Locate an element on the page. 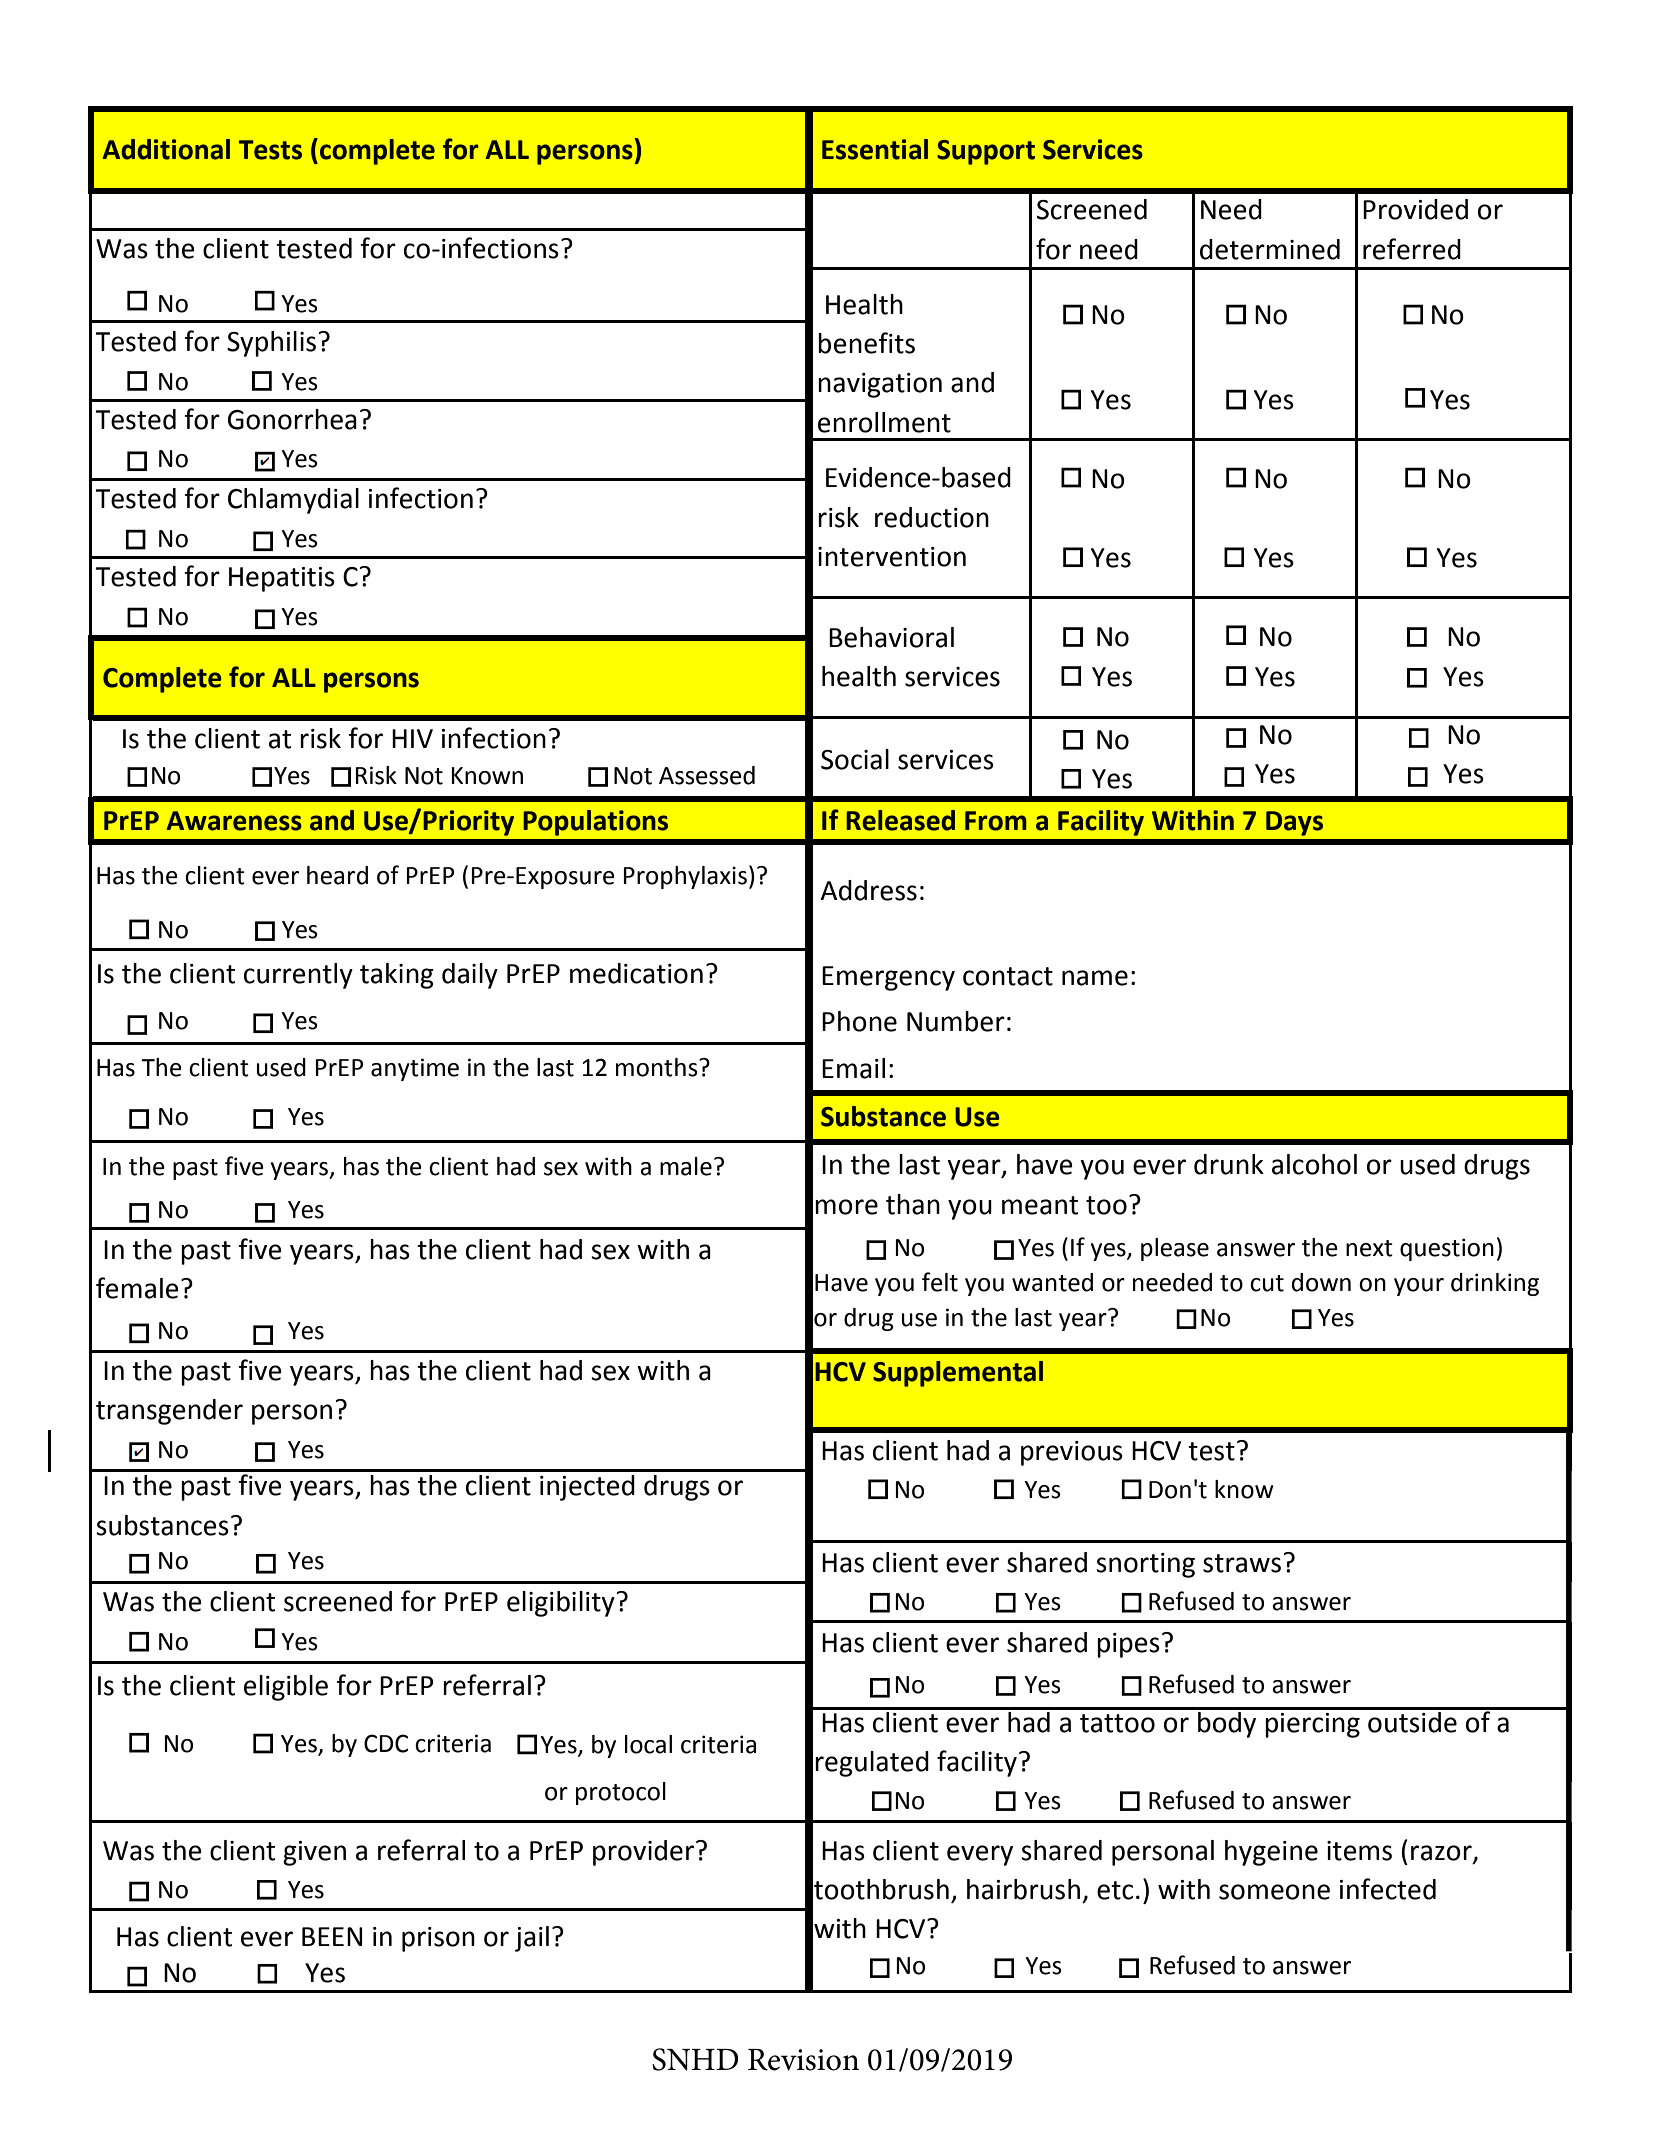 Image resolution: width=1657 pixels, height=2144 pixels. Provided is located at coordinates (1415, 209).
